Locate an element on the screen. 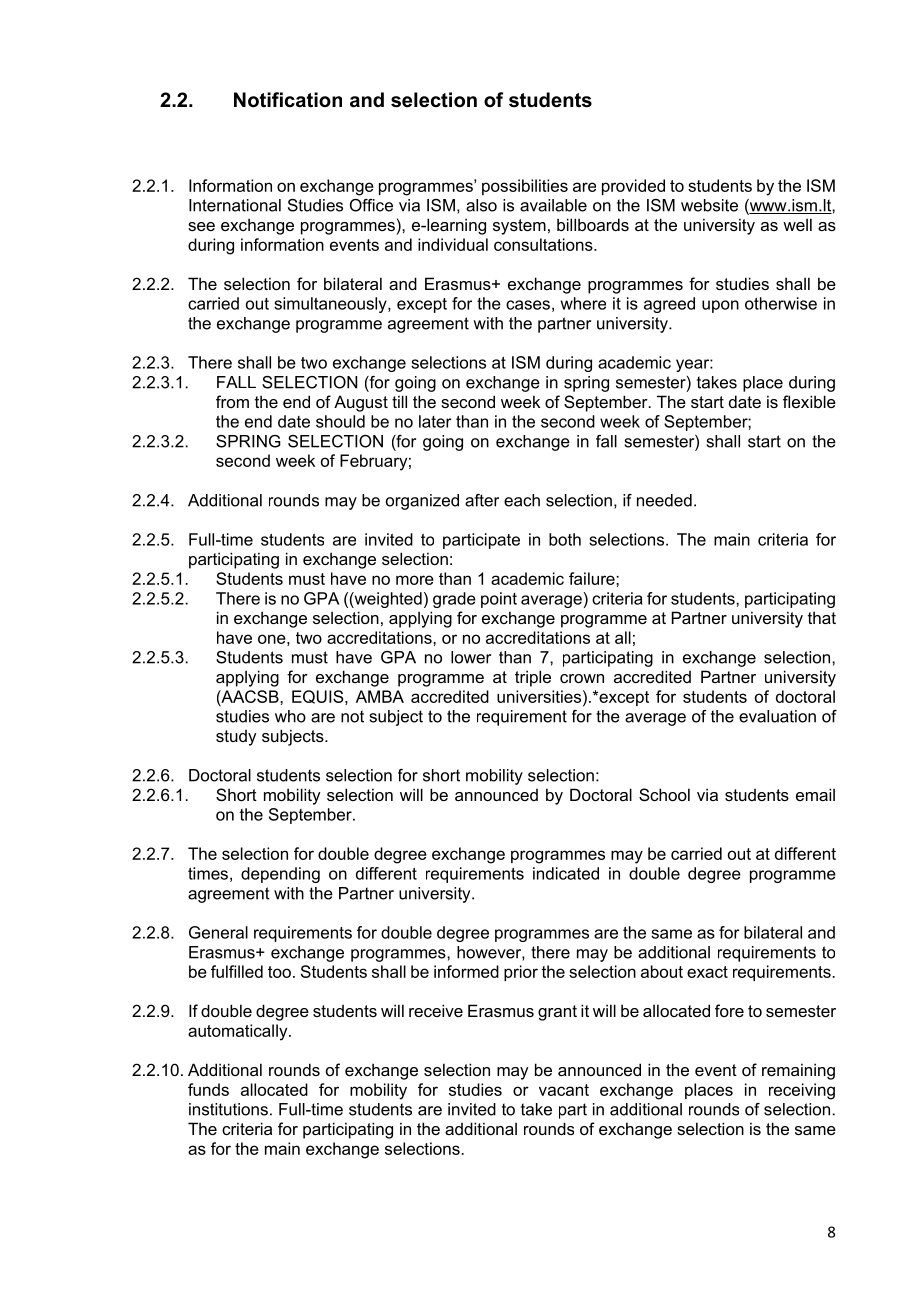  evaluation is located at coordinates (777, 716).
